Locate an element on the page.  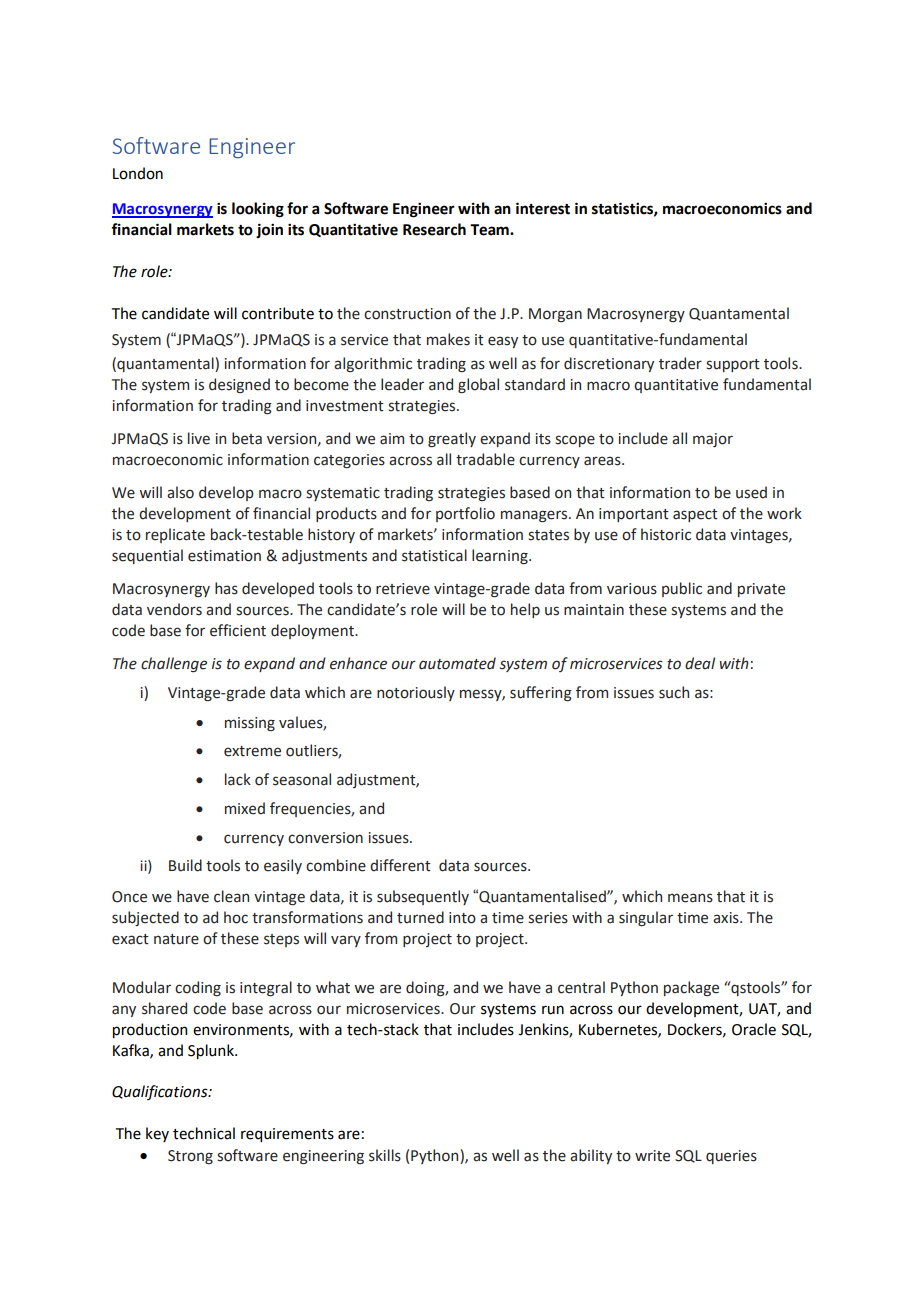
Strong is located at coordinates (190, 1157).
